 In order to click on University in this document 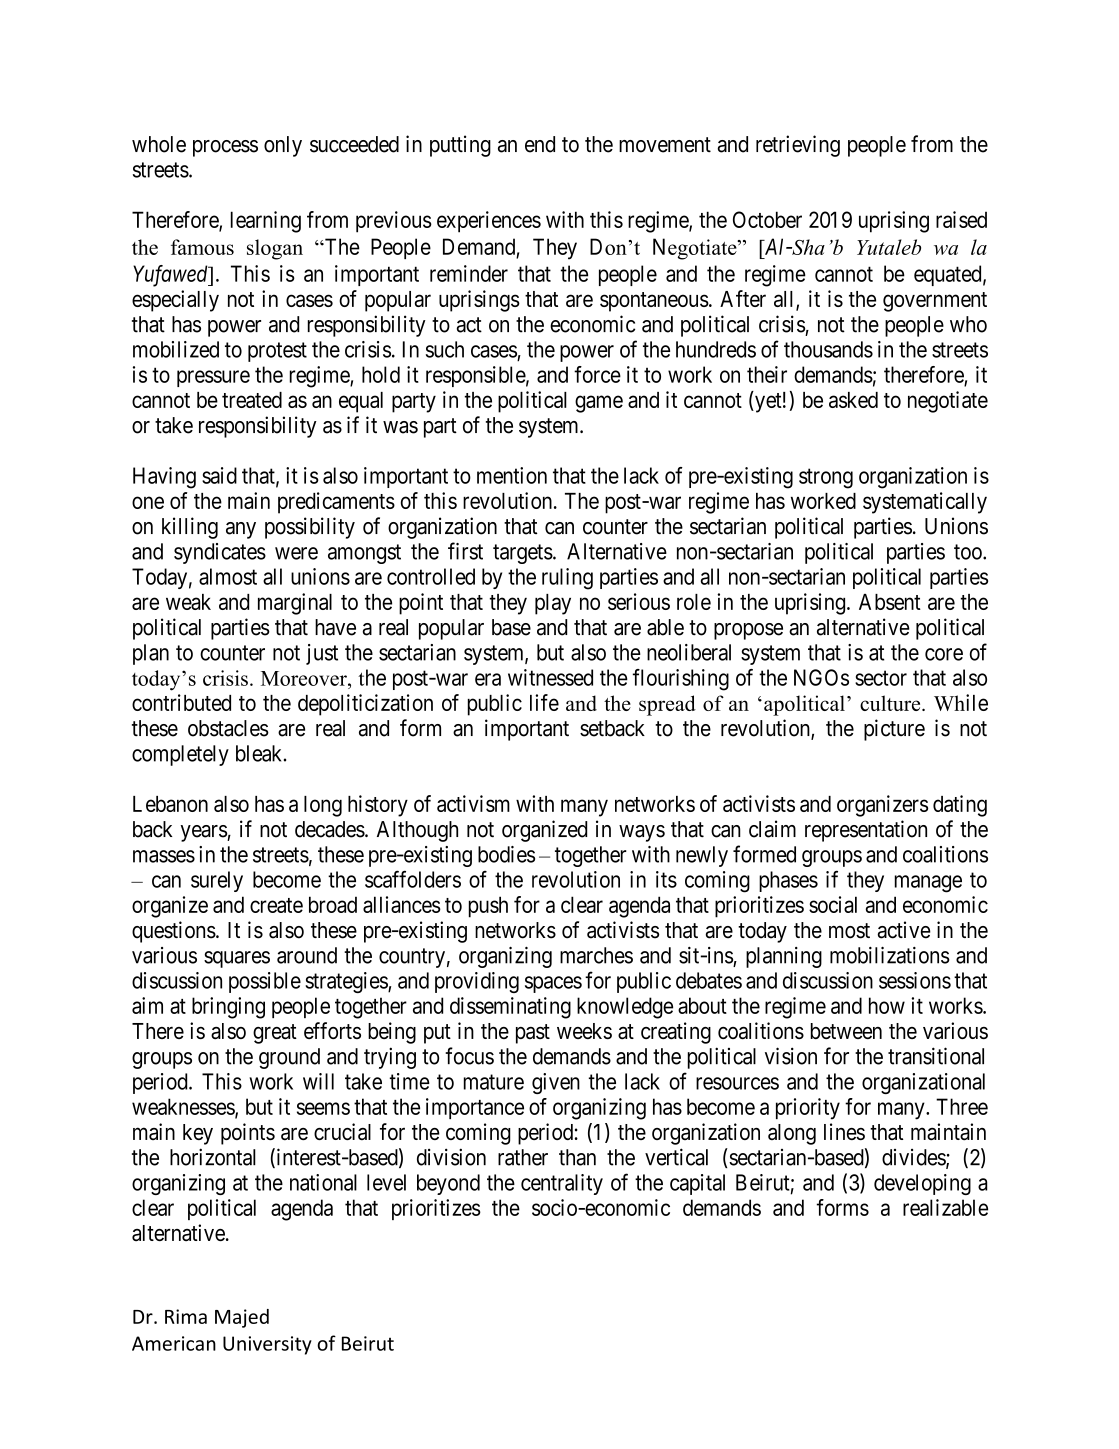, I will do `click(267, 1345)`.
